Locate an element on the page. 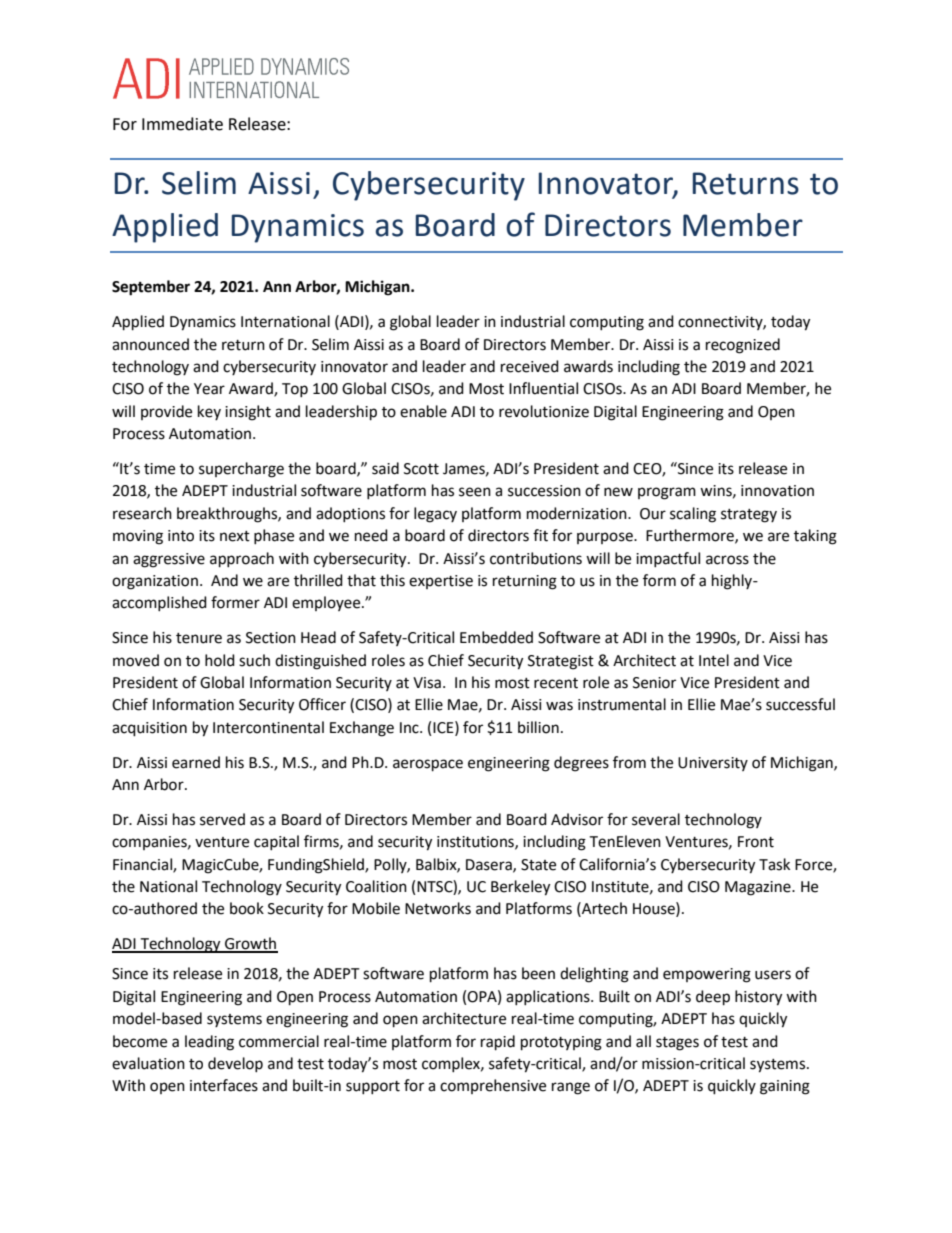  across is located at coordinates (727, 560).
